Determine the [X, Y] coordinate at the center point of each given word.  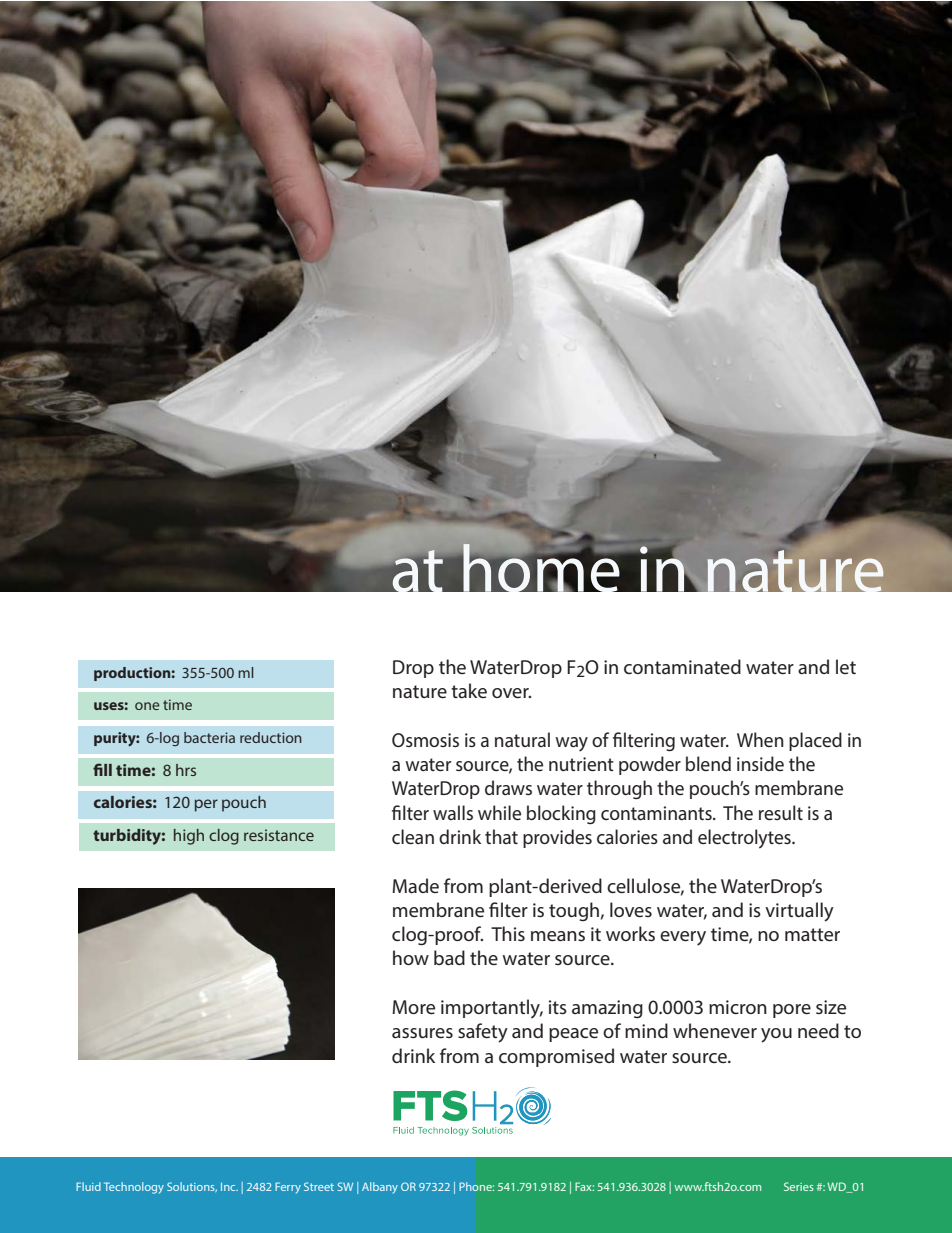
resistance [279, 835]
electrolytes [745, 839]
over [511, 693]
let [846, 666]
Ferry [288, 1188]
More [413, 1007]
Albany [380, 1188]
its [558, 1007]
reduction [271, 737]
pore [792, 1011]
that [501, 836]
